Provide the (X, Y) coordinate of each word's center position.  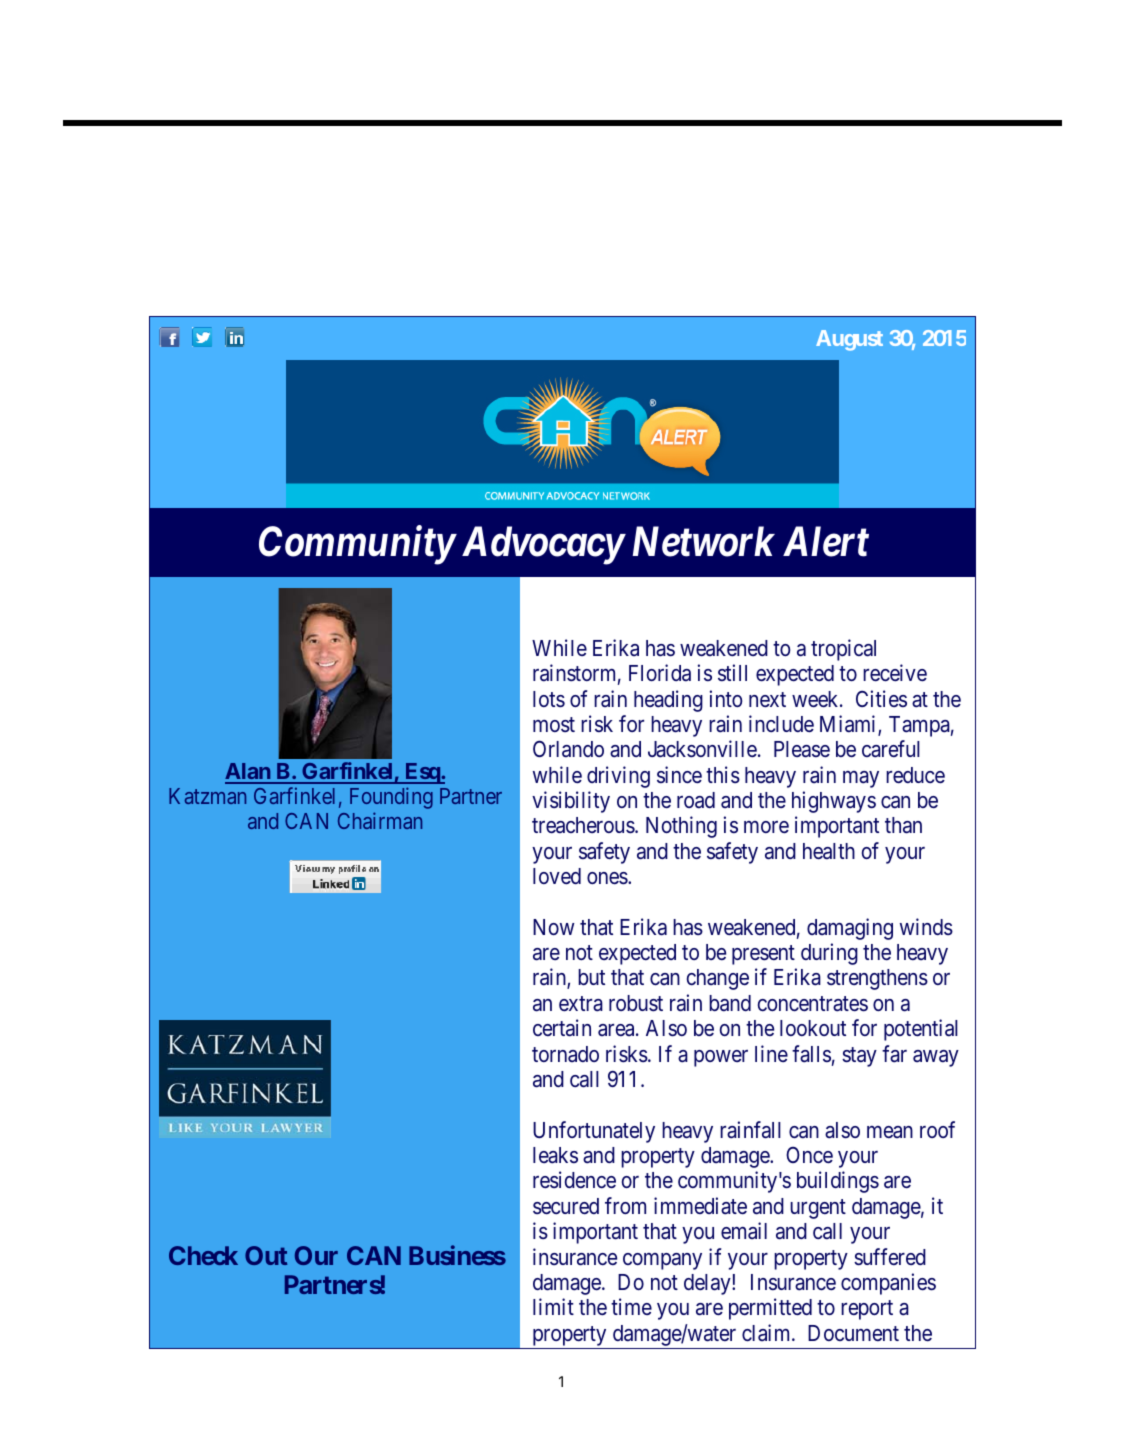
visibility (571, 802)
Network (704, 541)
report (867, 1310)
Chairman (380, 820)
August (849, 340)
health (829, 851)
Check (203, 1255)
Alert (826, 541)
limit (553, 1306)
